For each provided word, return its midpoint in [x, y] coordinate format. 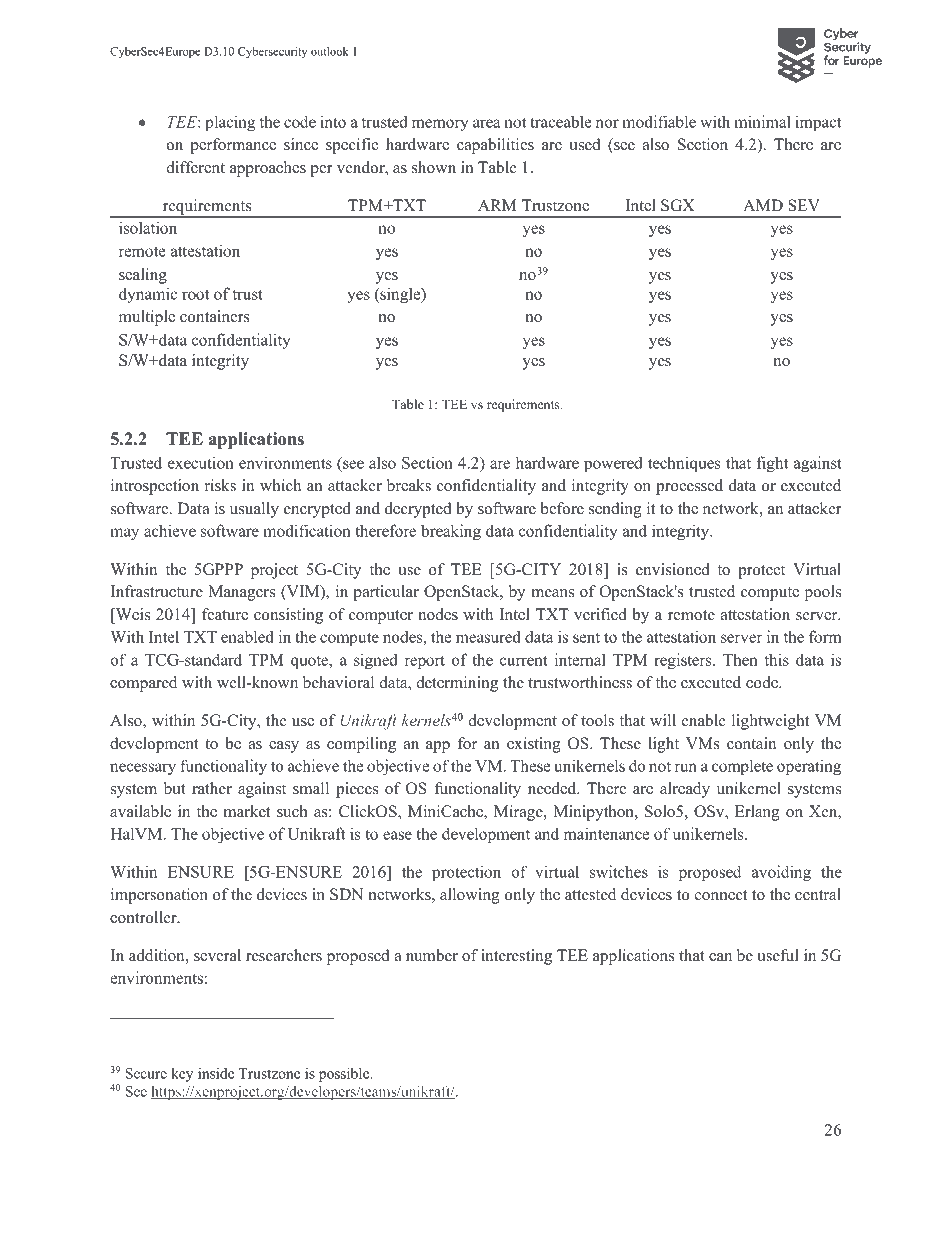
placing [230, 123]
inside [216, 1073]
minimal [762, 121]
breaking [451, 532]
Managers [241, 593]
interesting [516, 957]
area [487, 123]
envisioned [673, 569]
